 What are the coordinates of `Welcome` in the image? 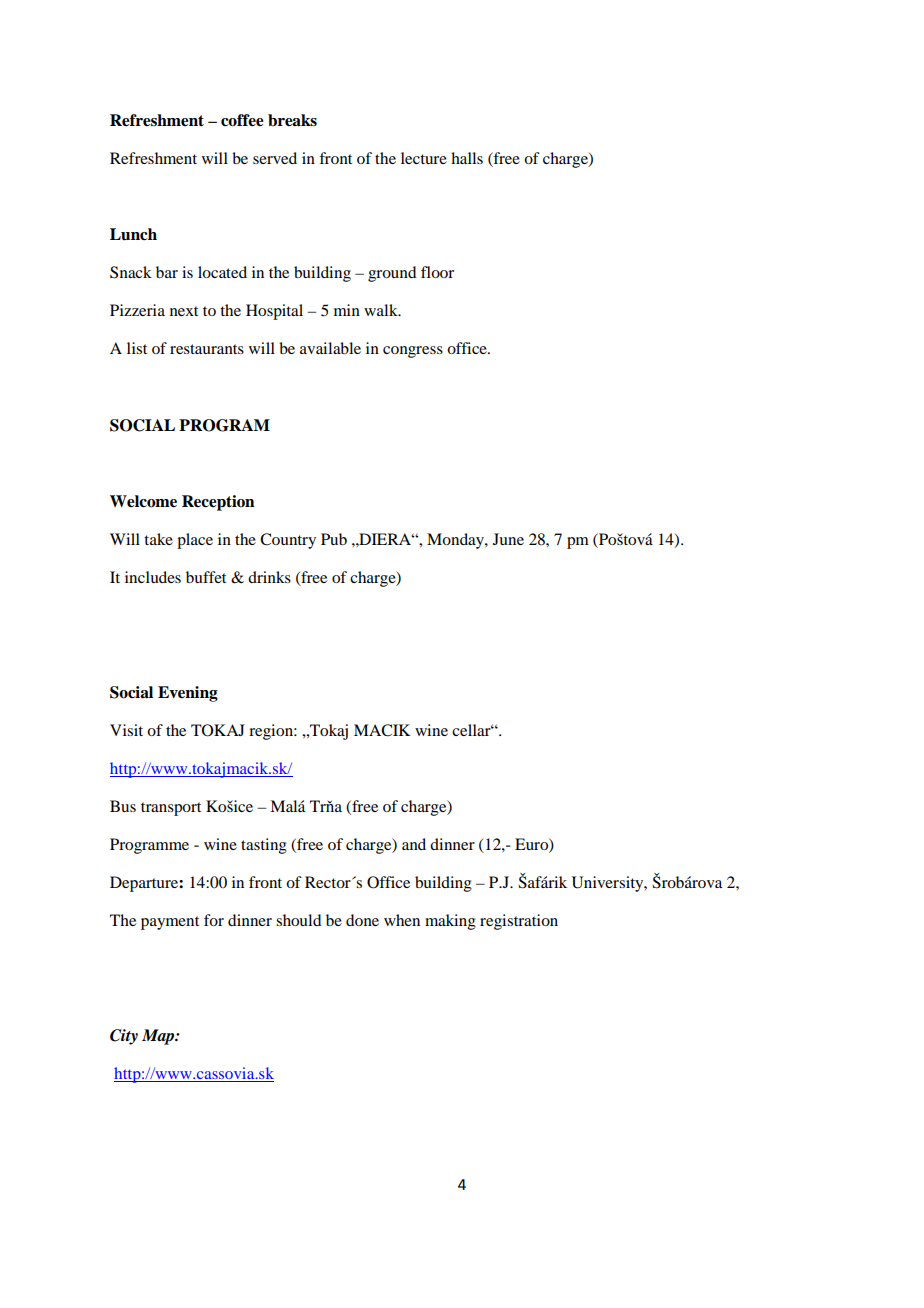 It's located at (143, 501).
